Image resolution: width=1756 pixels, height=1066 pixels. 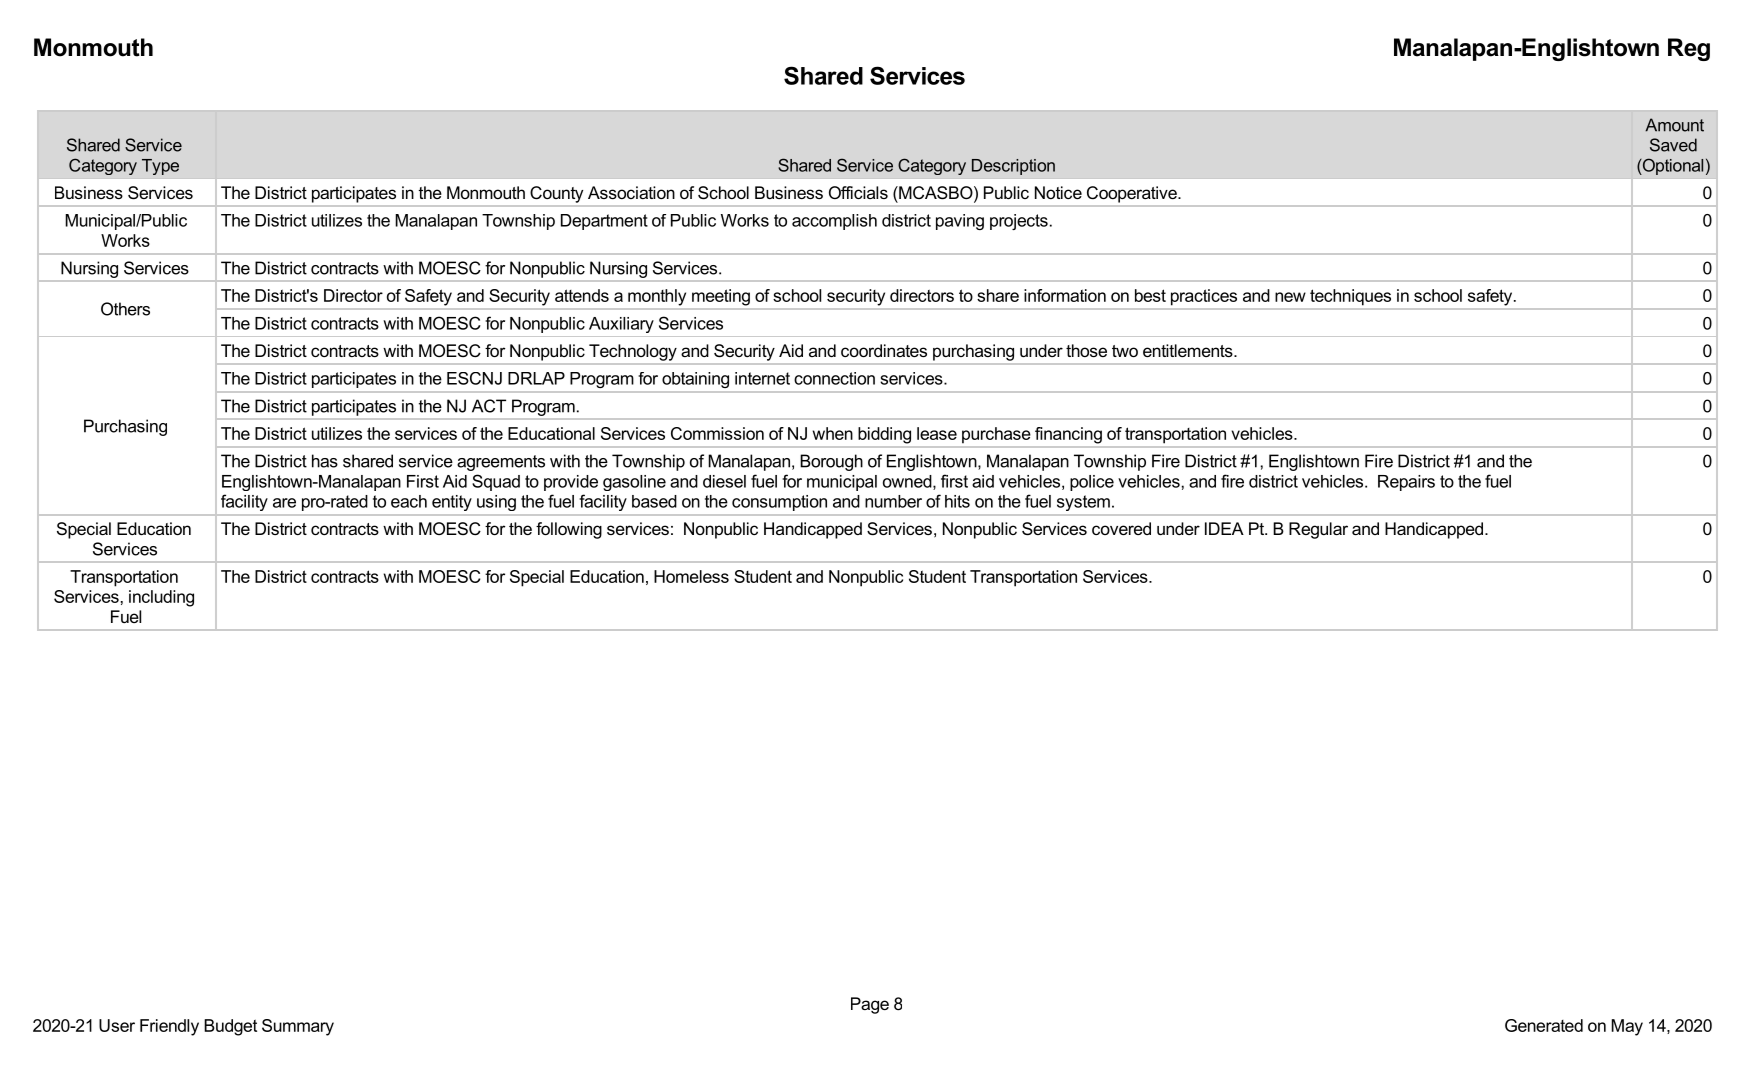 What do you see at coordinates (1673, 145) in the document?
I see `Saved` at bounding box center [1673, 145].
